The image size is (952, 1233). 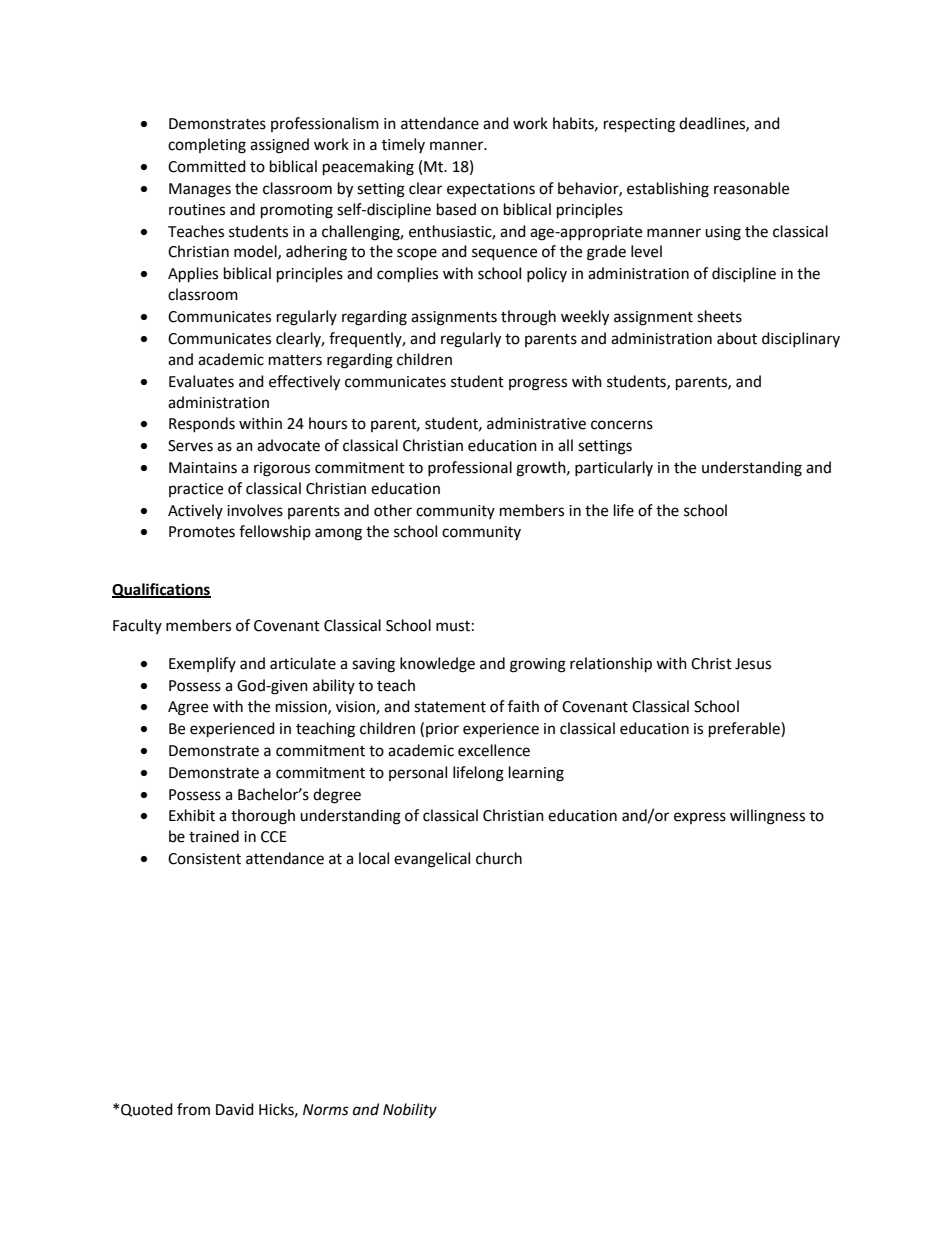 I want to click on Nobility, so click(x=410, y=1111).
